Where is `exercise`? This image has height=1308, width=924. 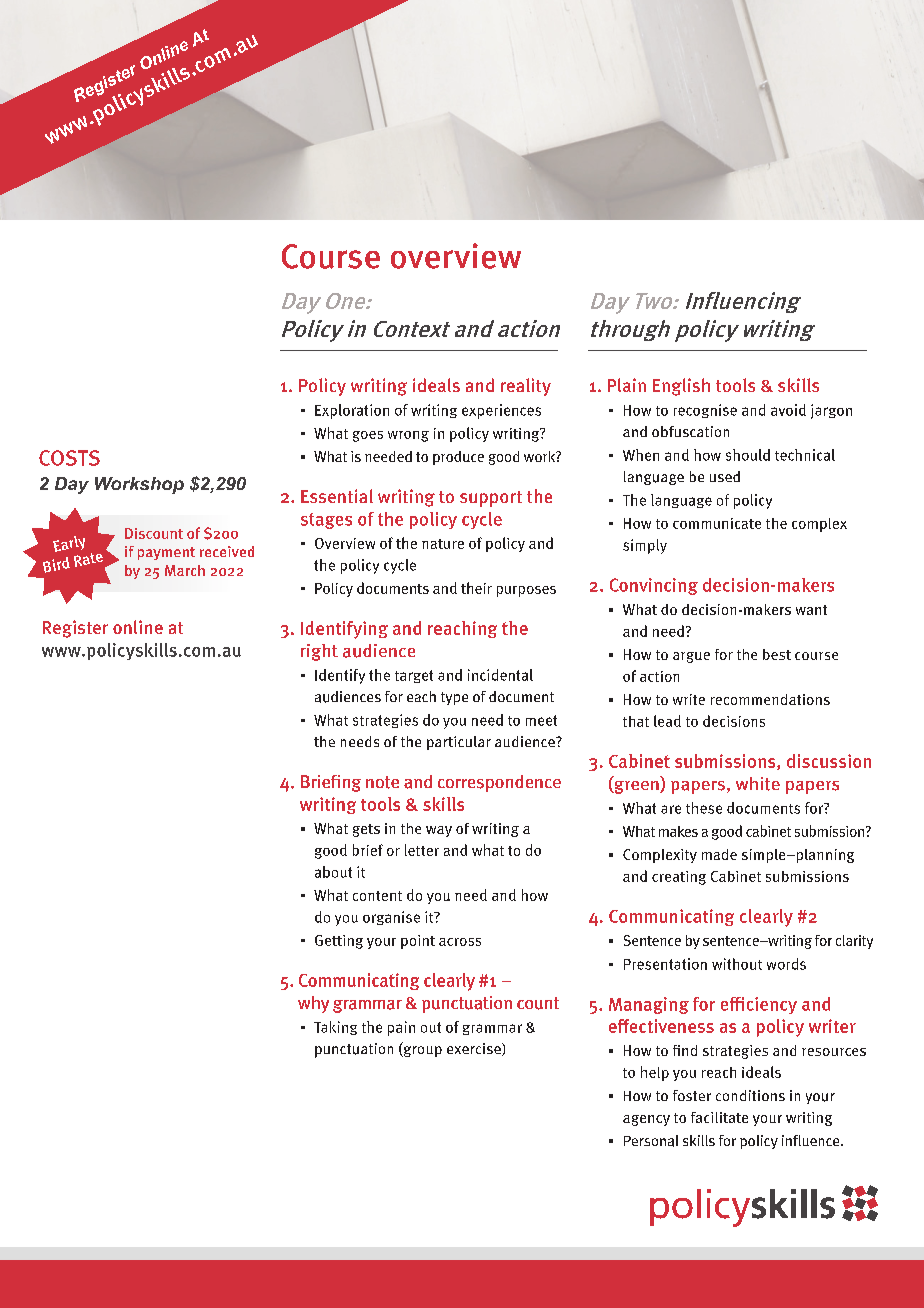 exercise is located at coordinates (475, 1049).
